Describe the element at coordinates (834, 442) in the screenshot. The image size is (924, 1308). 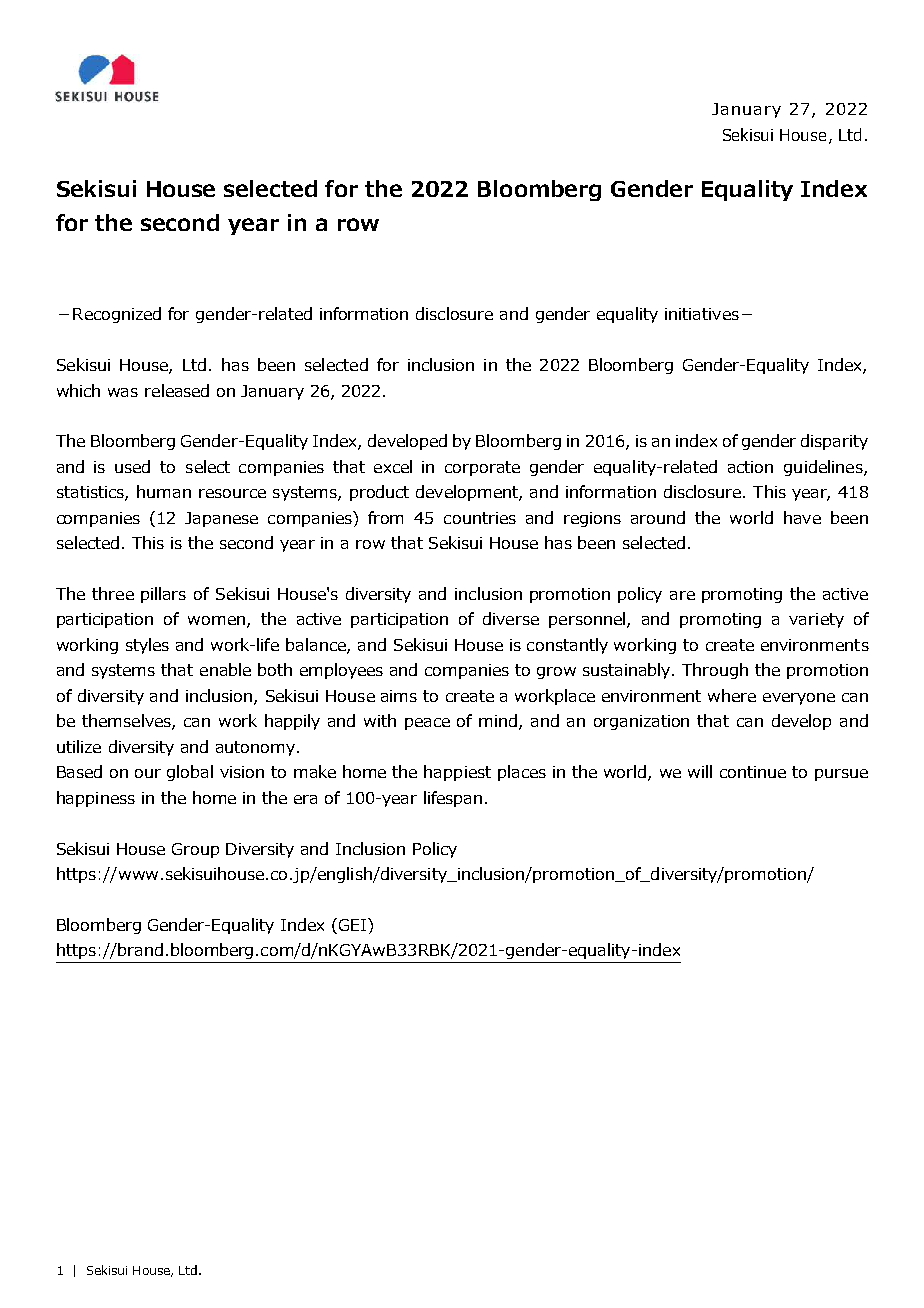
I see `disparity` at that location.
